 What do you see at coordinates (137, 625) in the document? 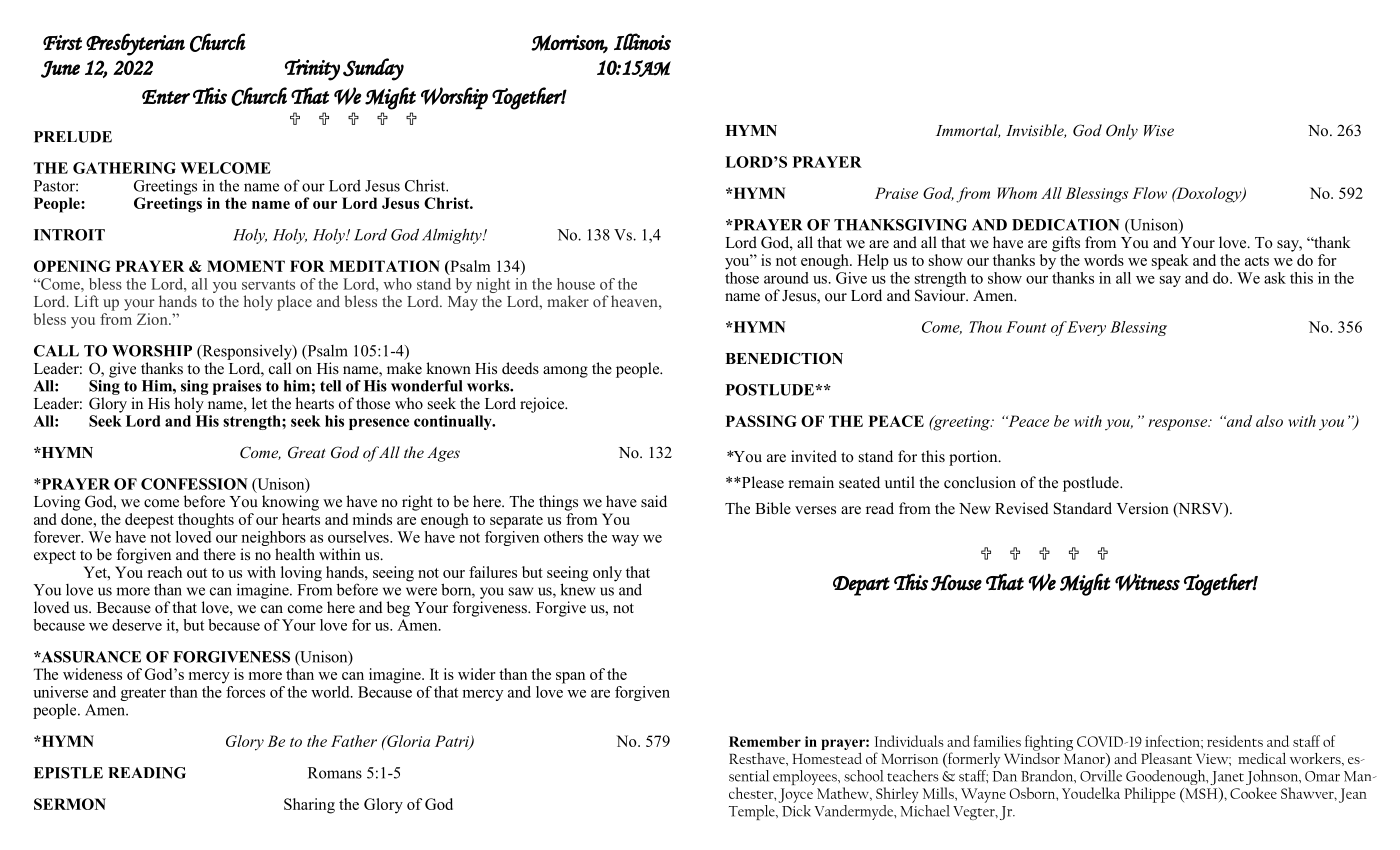
I see `deserve` at bounding box center [137, 625].
